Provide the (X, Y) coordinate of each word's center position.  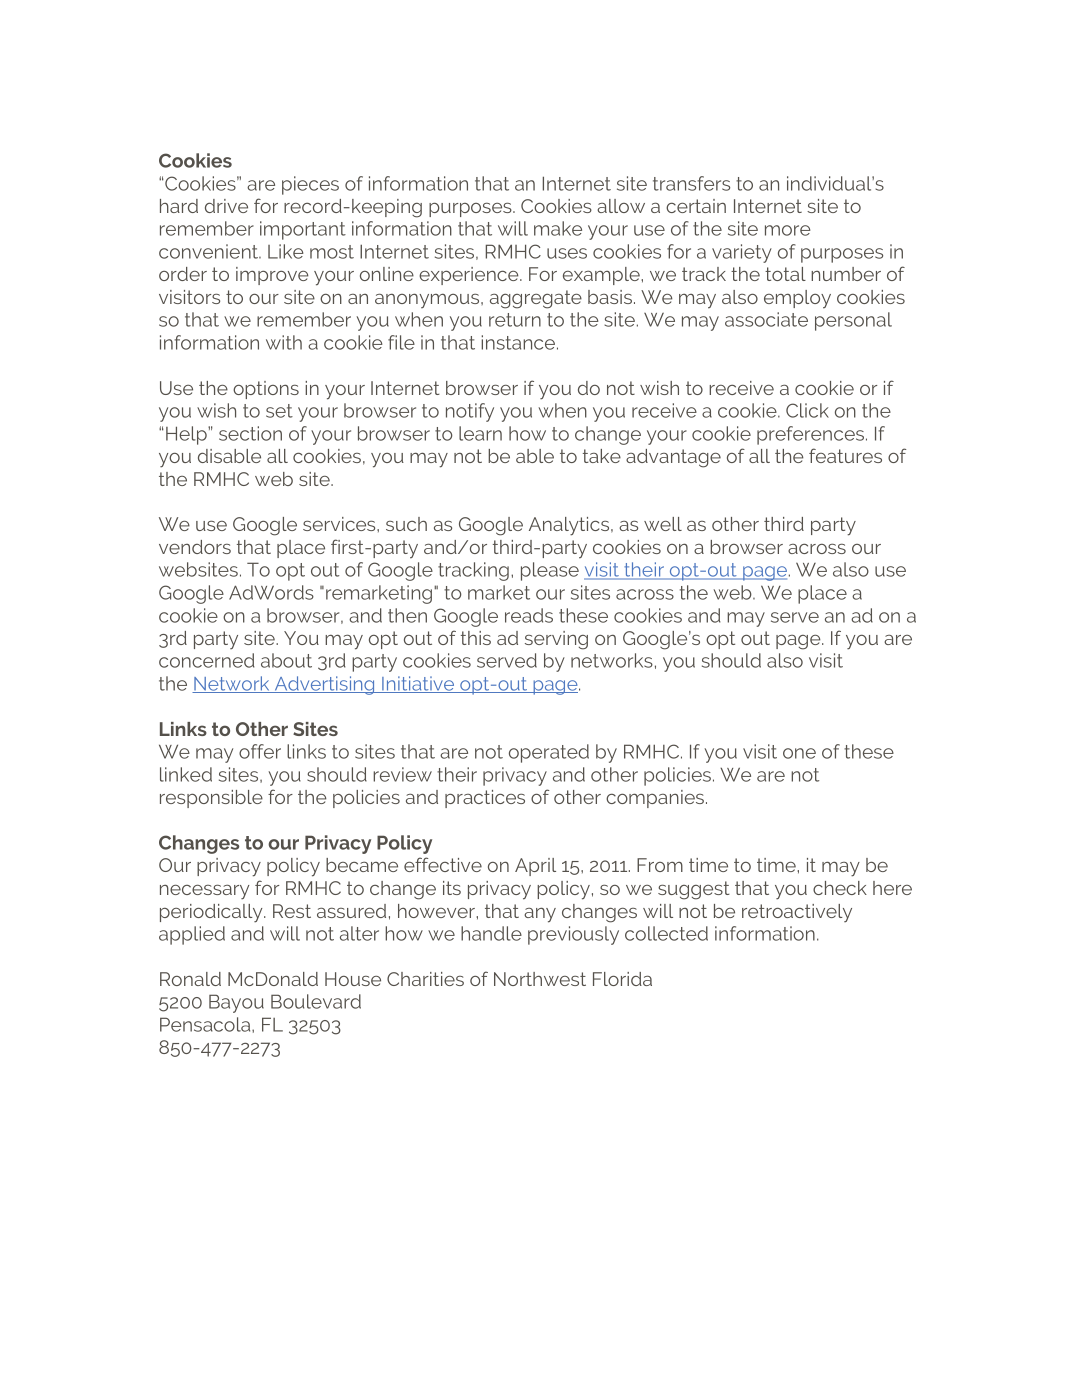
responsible (211, 799)
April (535, 867)
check (840, 888)
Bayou (236, 1003)
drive (226, 206)
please (550, 571)
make (558, 228)
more (788, 230)
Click (807, 410)
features (845, 455)
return (515, 320)
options (266, 390)
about (286, 660)
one (799, 753)
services (340, 524)
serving (556, 640)
